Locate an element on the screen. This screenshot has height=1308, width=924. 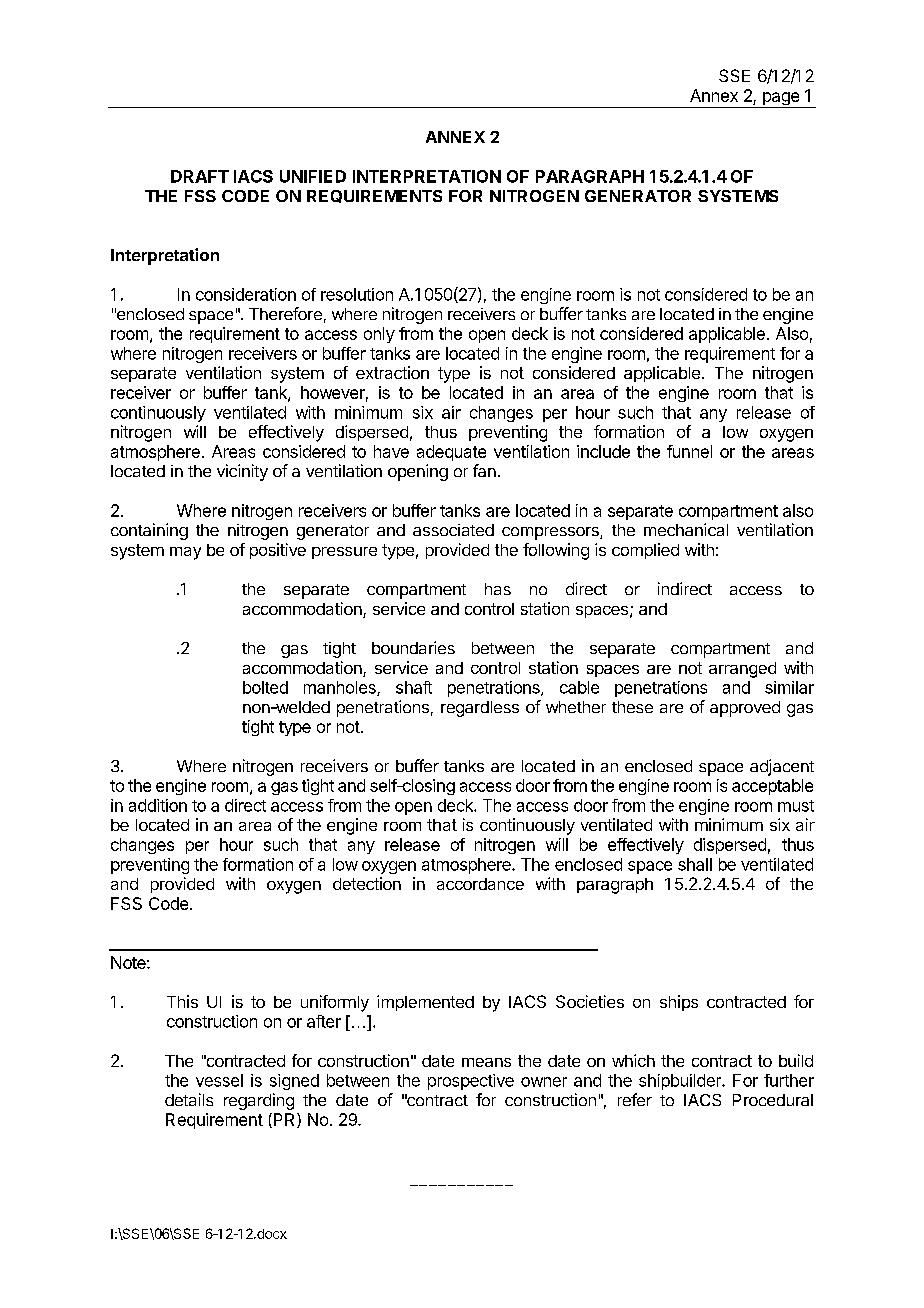
addition is located at coordinates (158, 805).
